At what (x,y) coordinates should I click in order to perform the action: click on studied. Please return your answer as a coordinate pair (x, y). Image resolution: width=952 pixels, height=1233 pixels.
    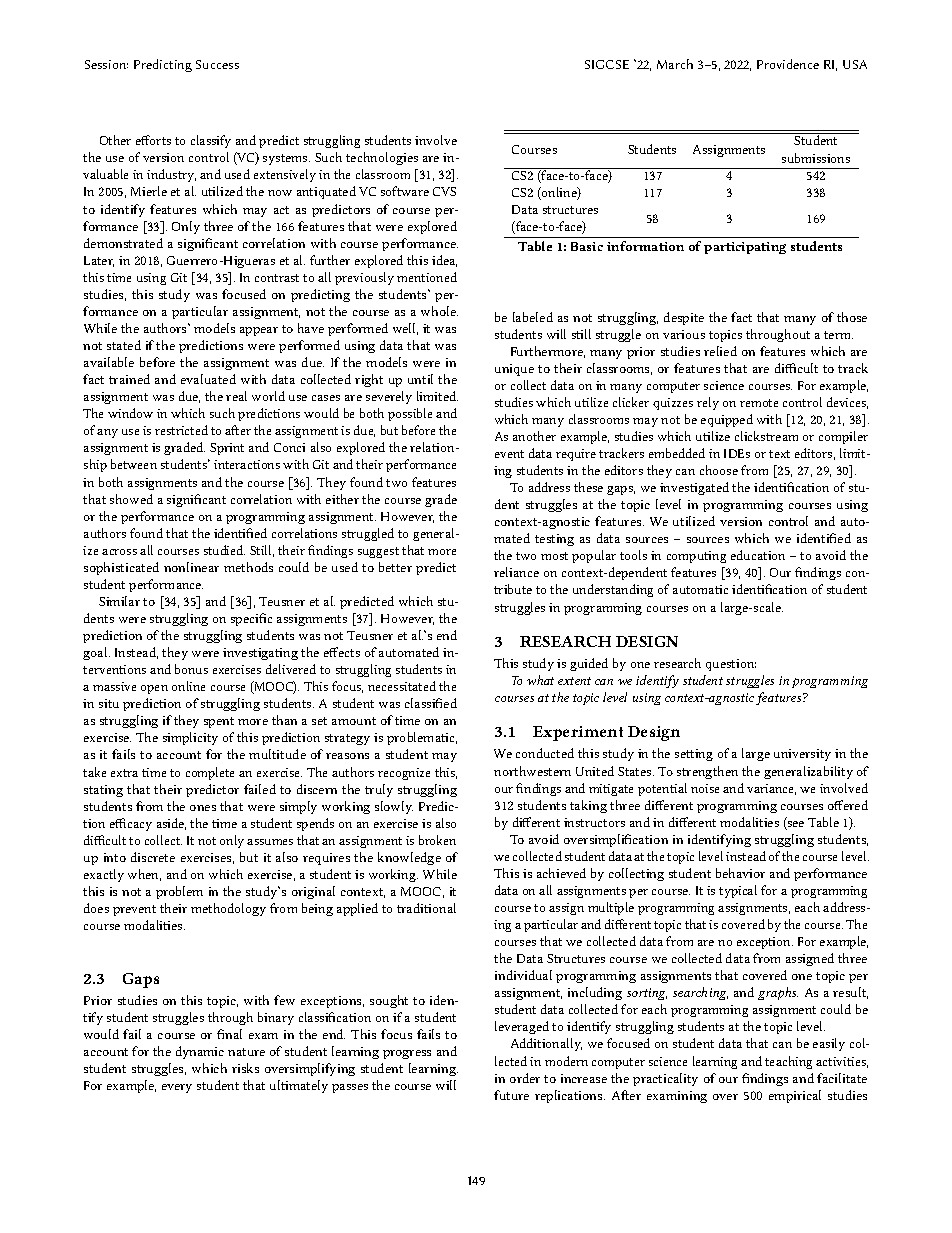
    Looking at the image, I should click on (224, 550).
